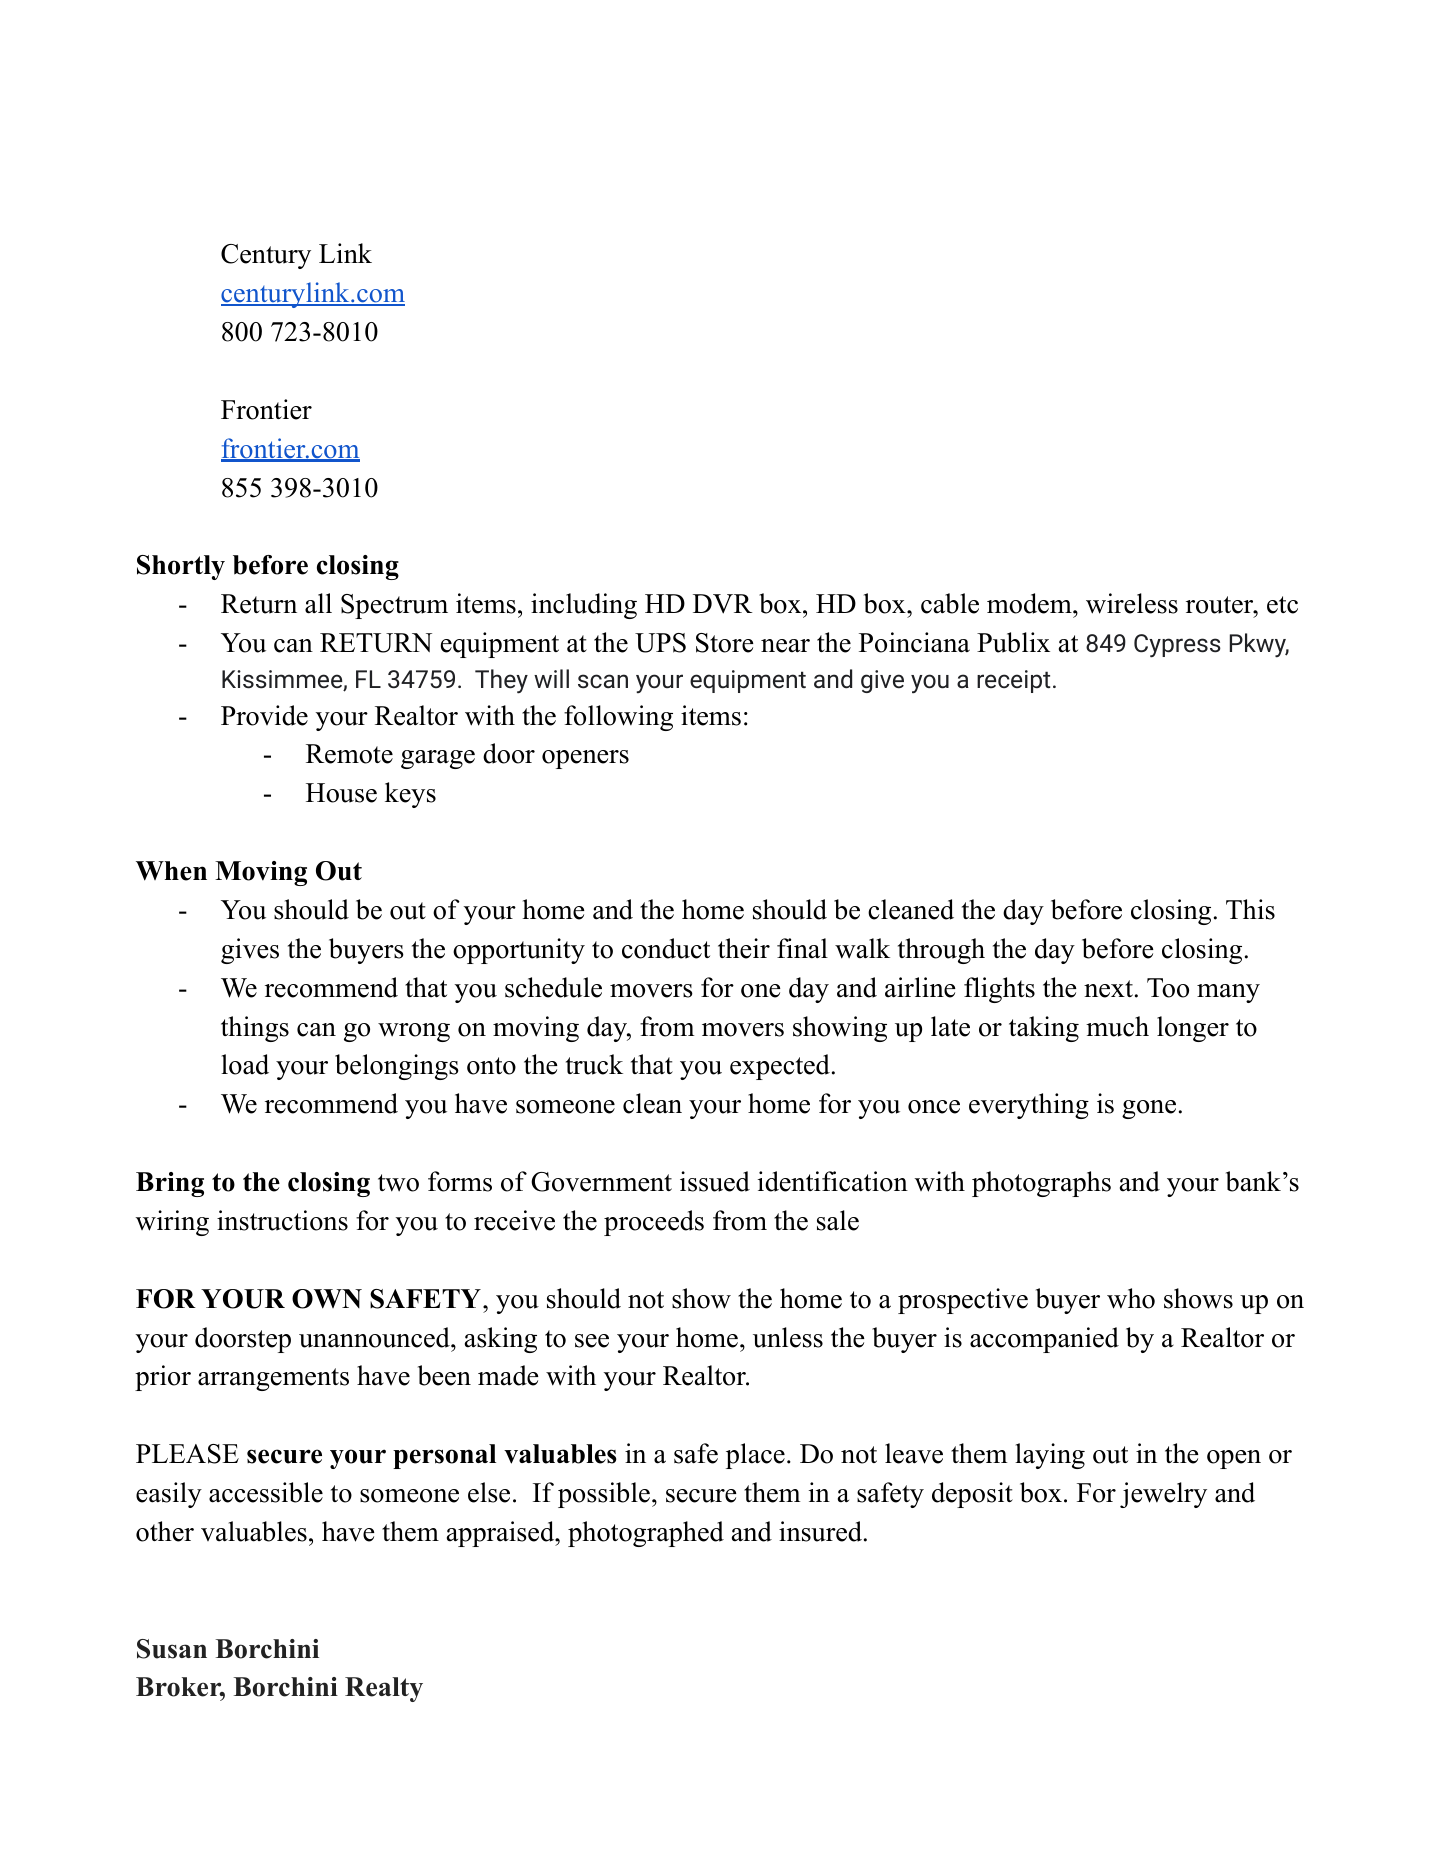  What do you see at coordinates (171, 871) in the screenshot?
I see `When` at bounding box center [171, 871].
